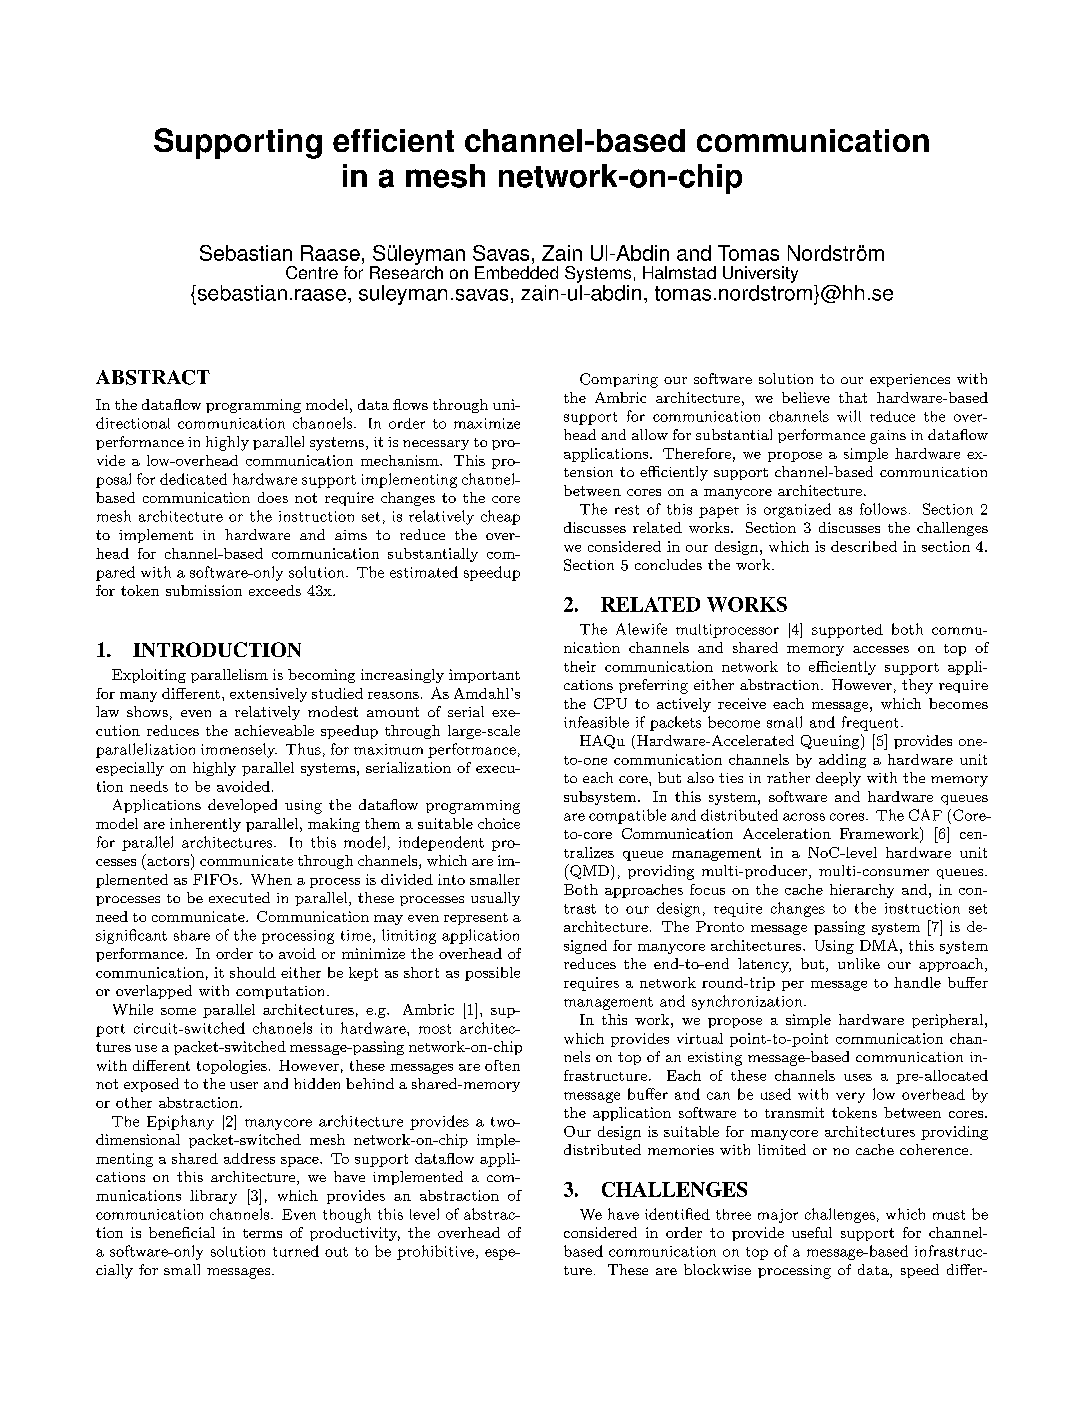  I want to click on beneficial, so click(182, 1232).
